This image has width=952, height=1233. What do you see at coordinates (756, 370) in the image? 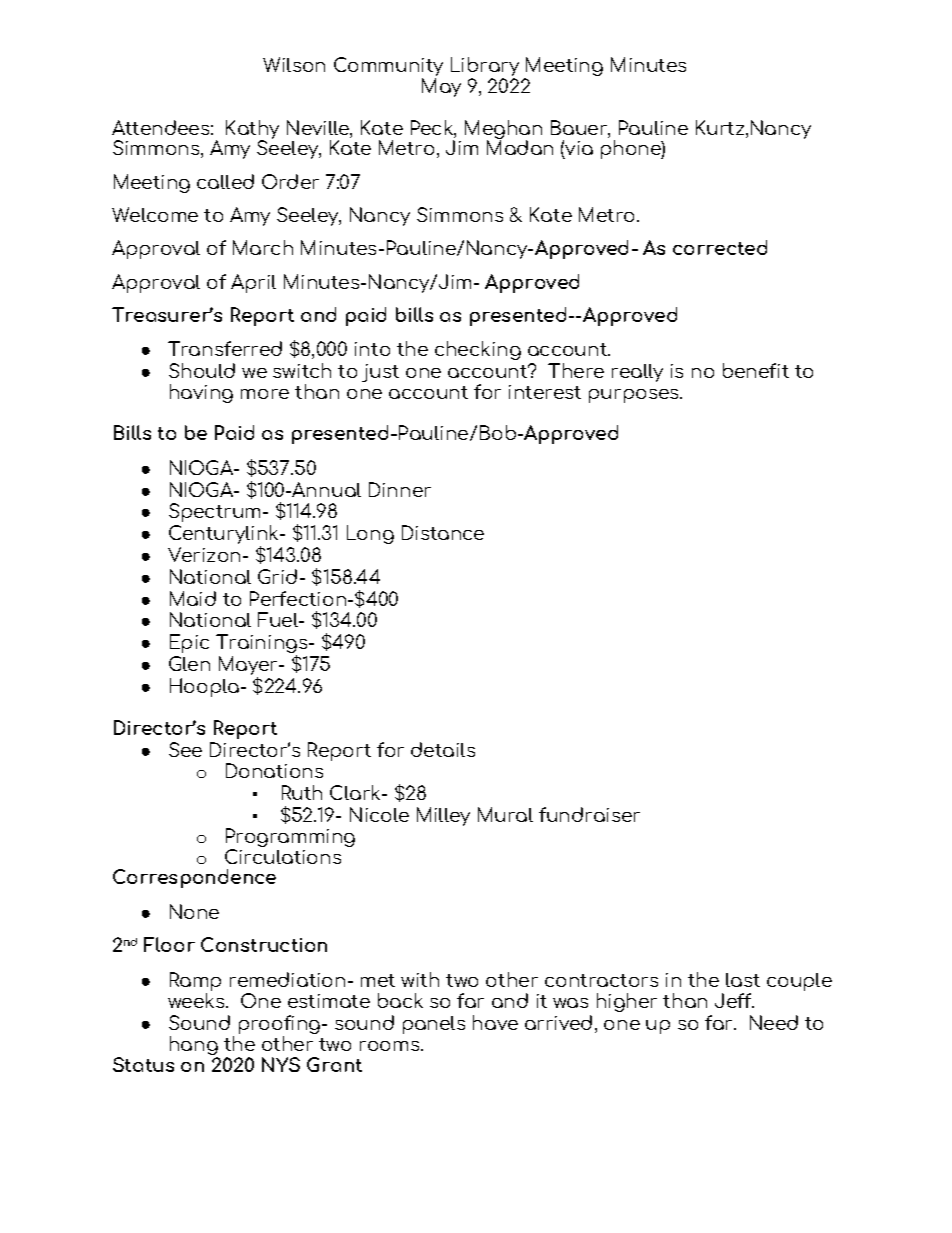
I see `benefit` at bounding box center [756, 370].
